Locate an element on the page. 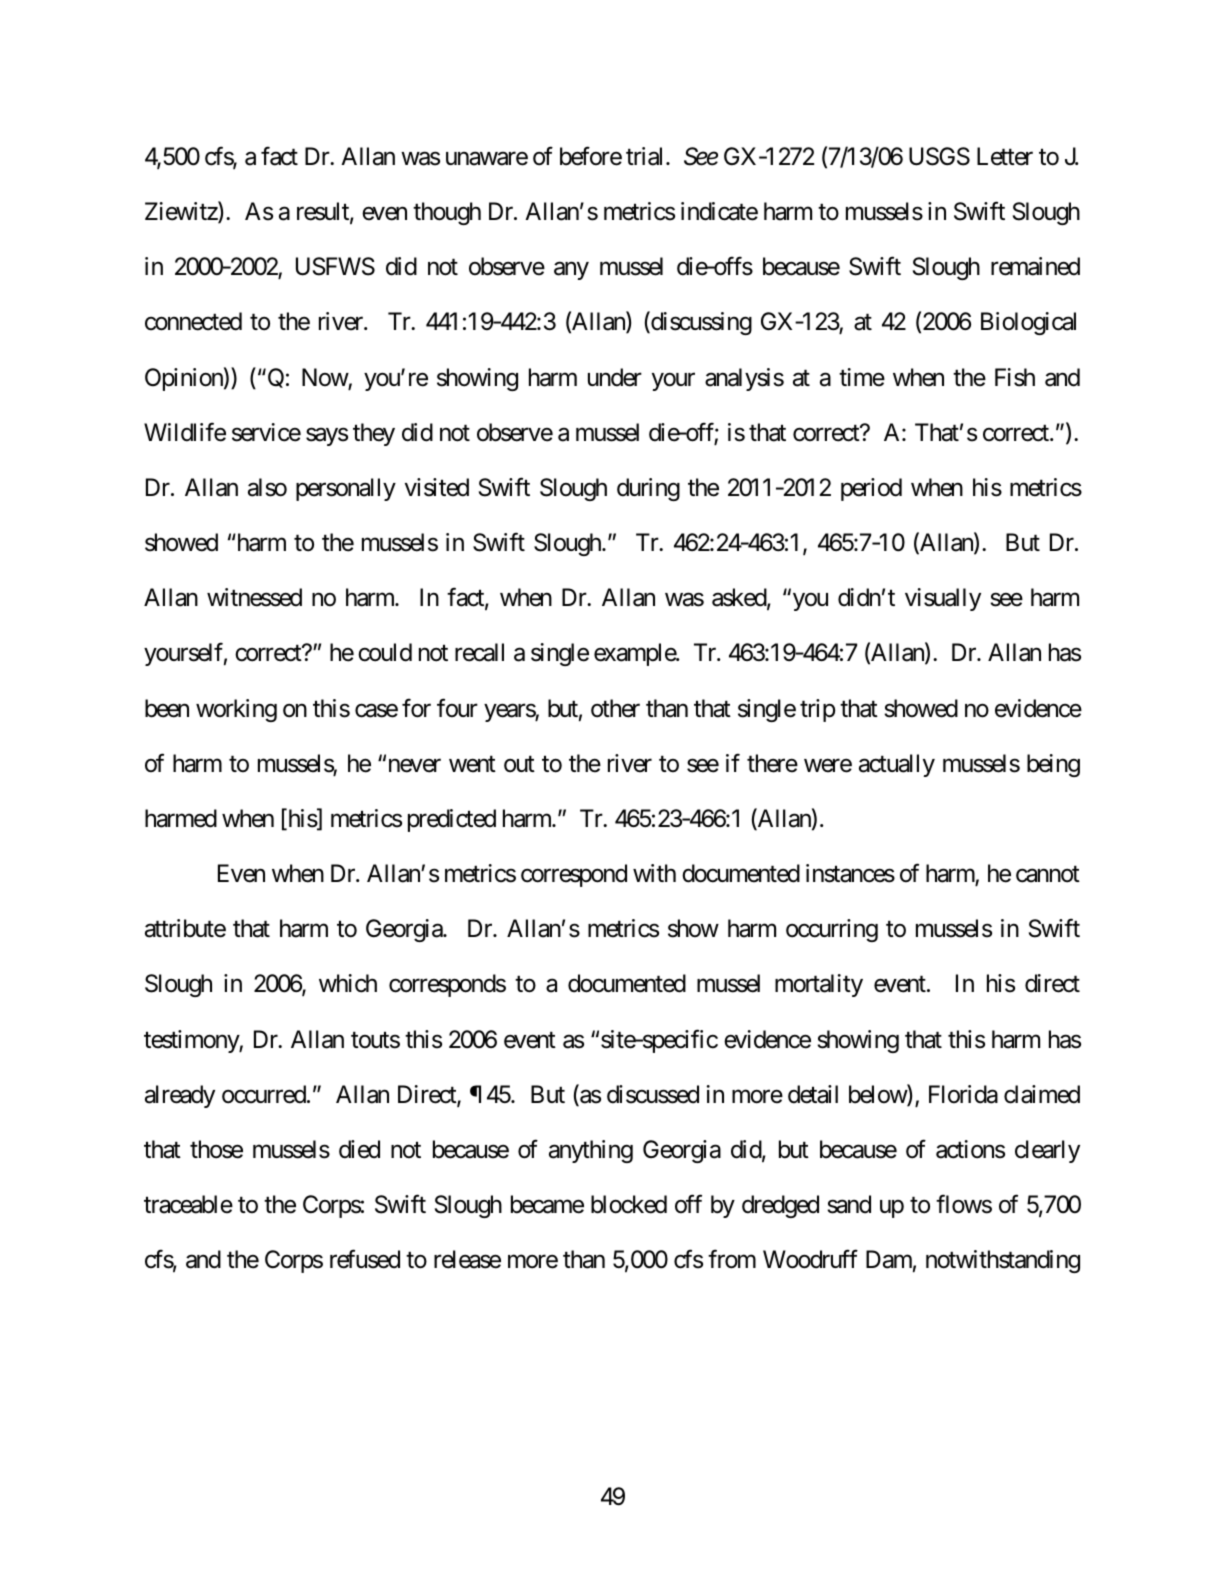 This page has height=1583, width=1223. discussed is located at coordinates (653, 1094).
